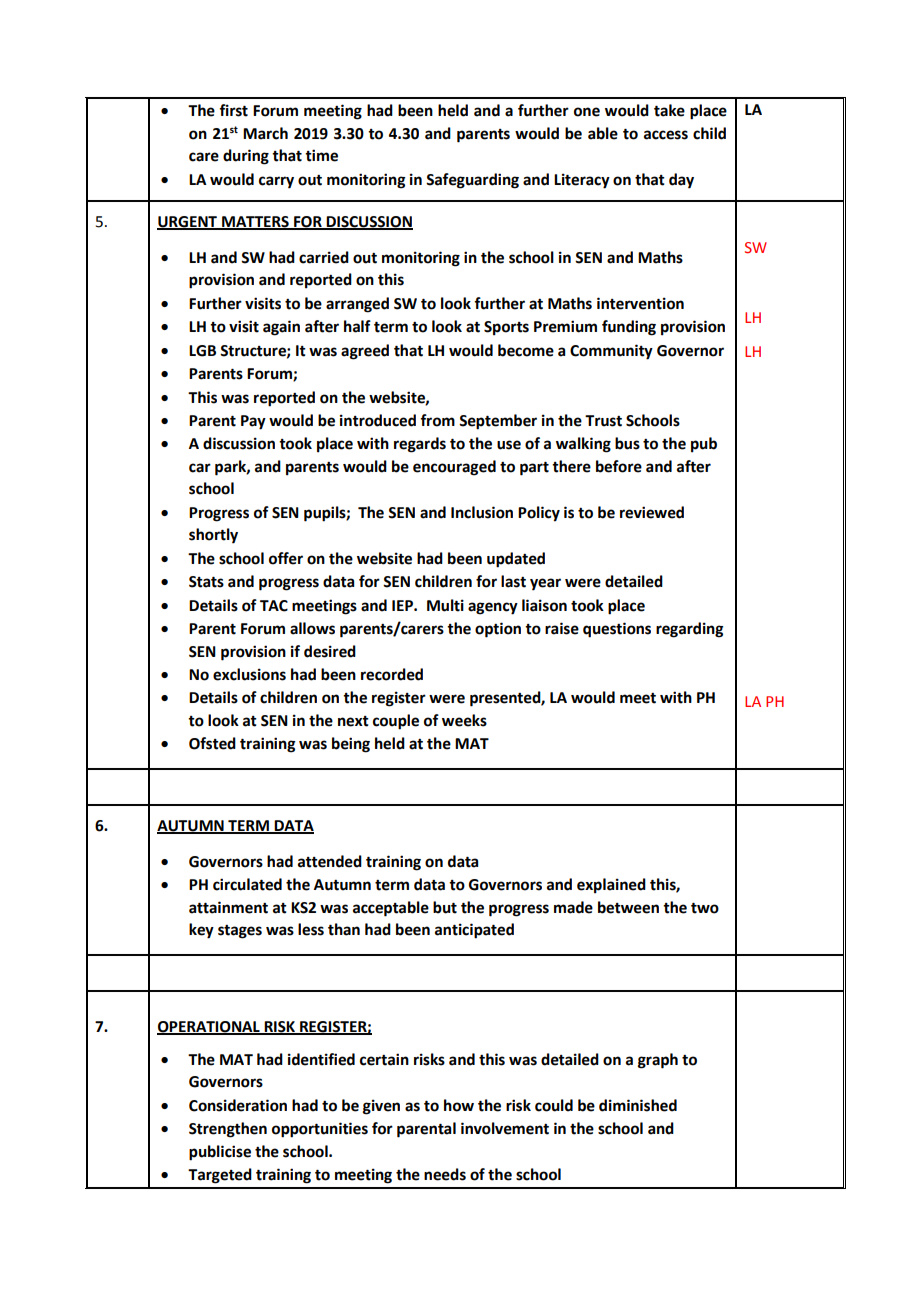 The image size is (924, 1308). I want to click on circulated, so click(247, 884).
